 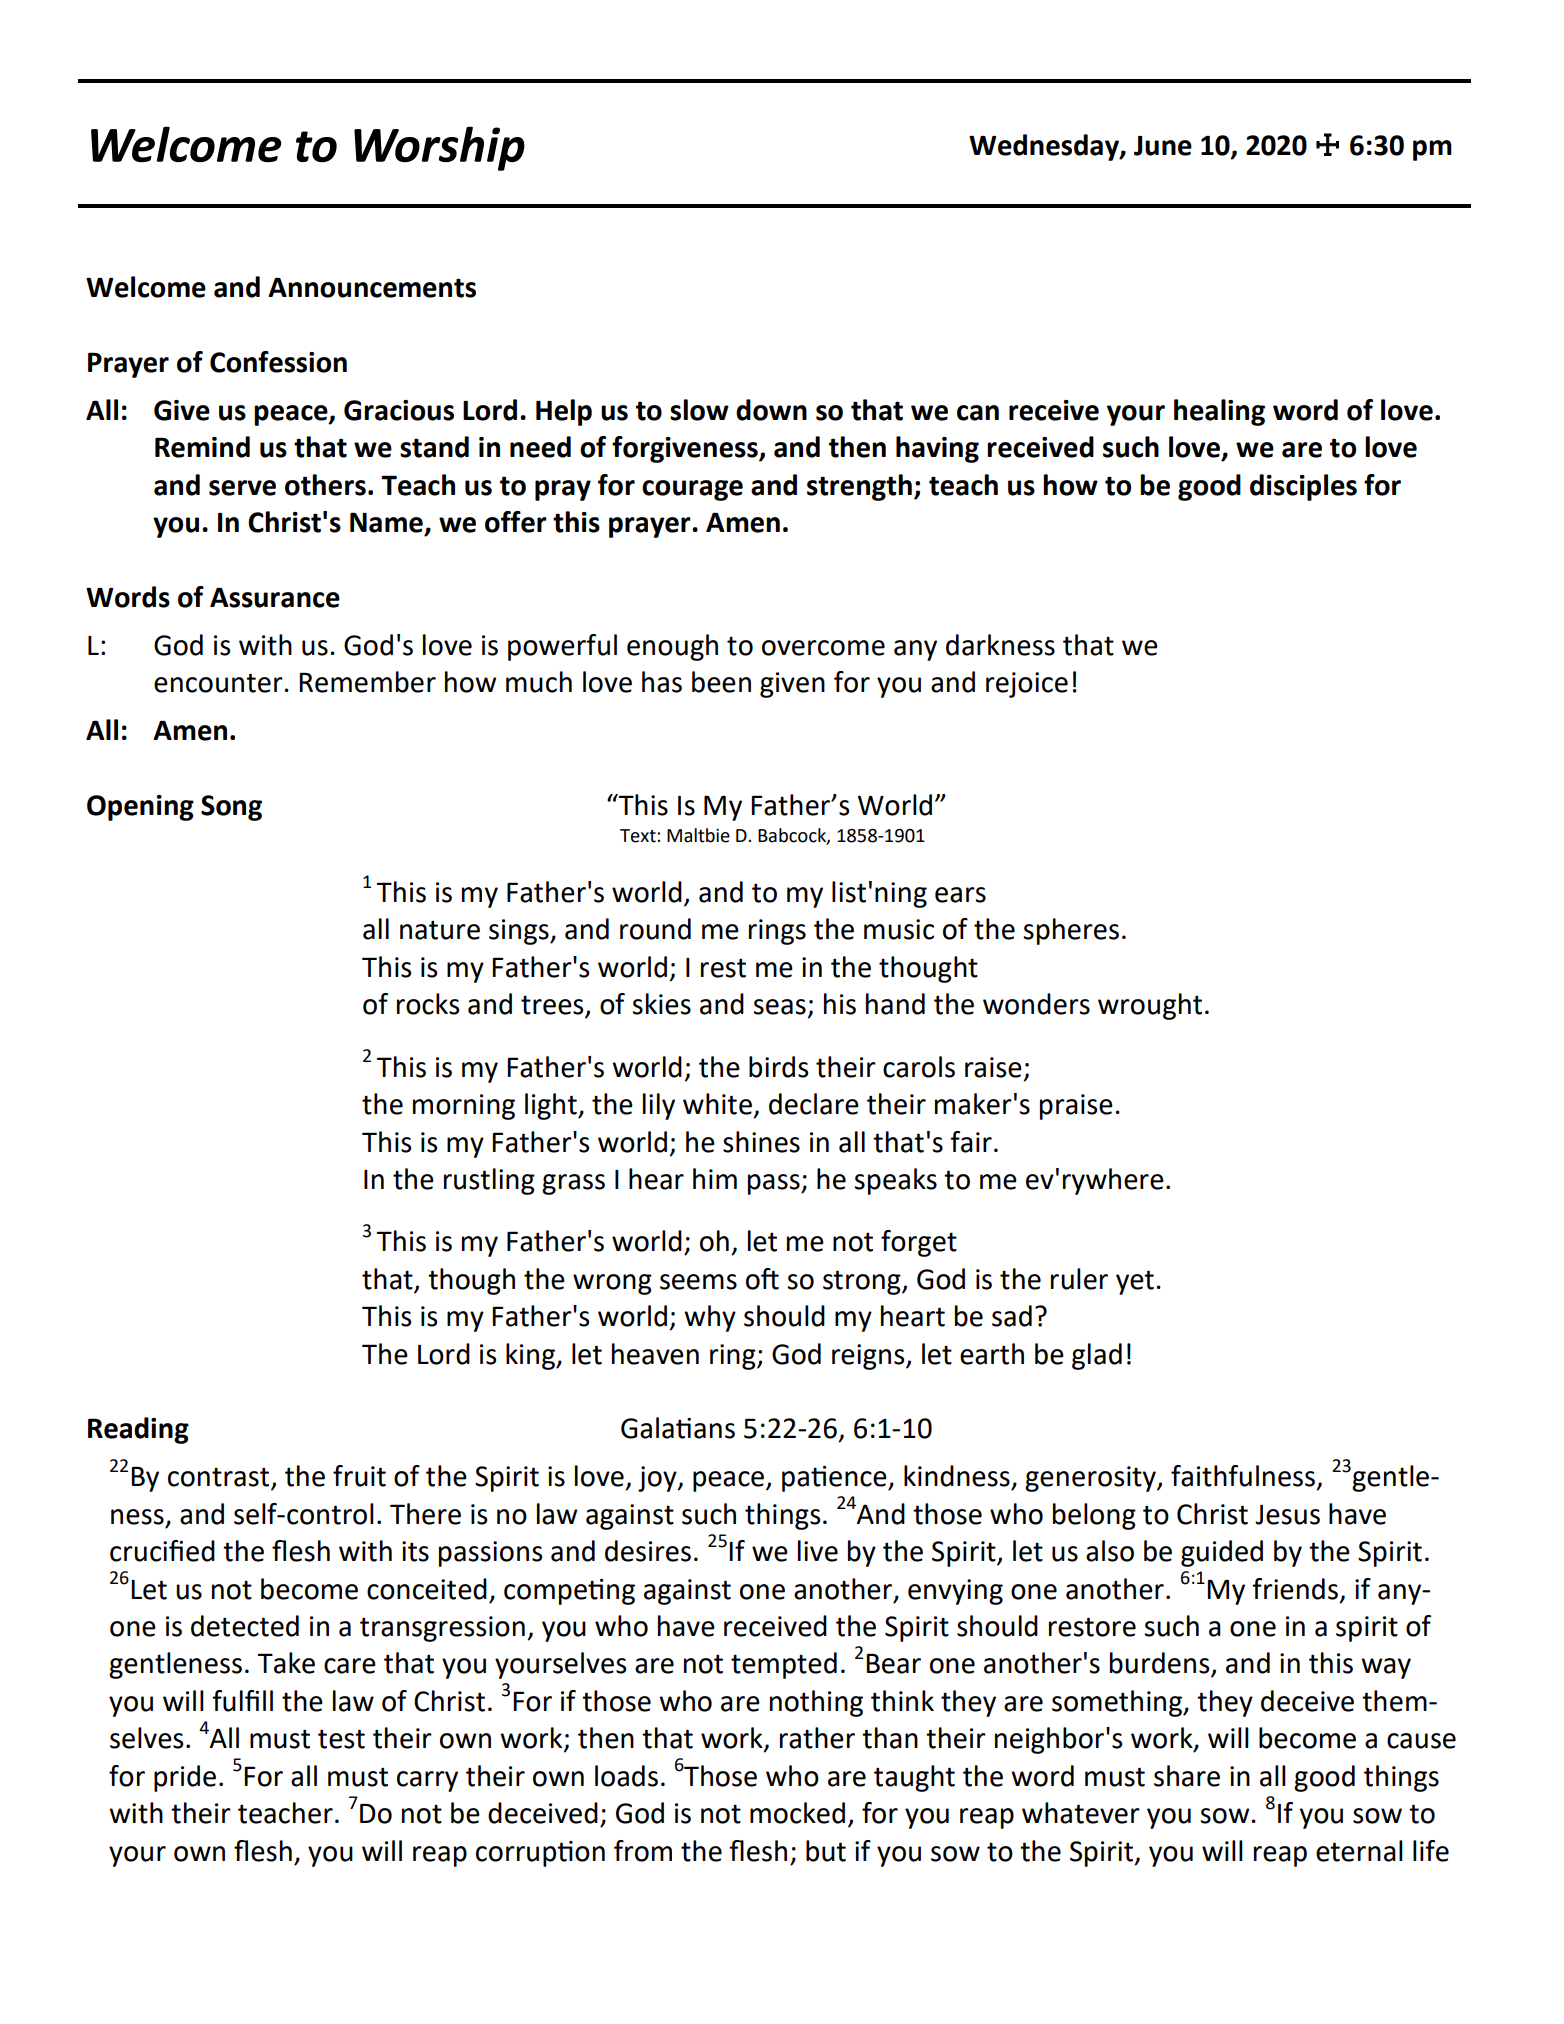 What do you see at coordinates (779, 1007) in the screenshot?
I see `seas` at bounding box center [779, 1007].
